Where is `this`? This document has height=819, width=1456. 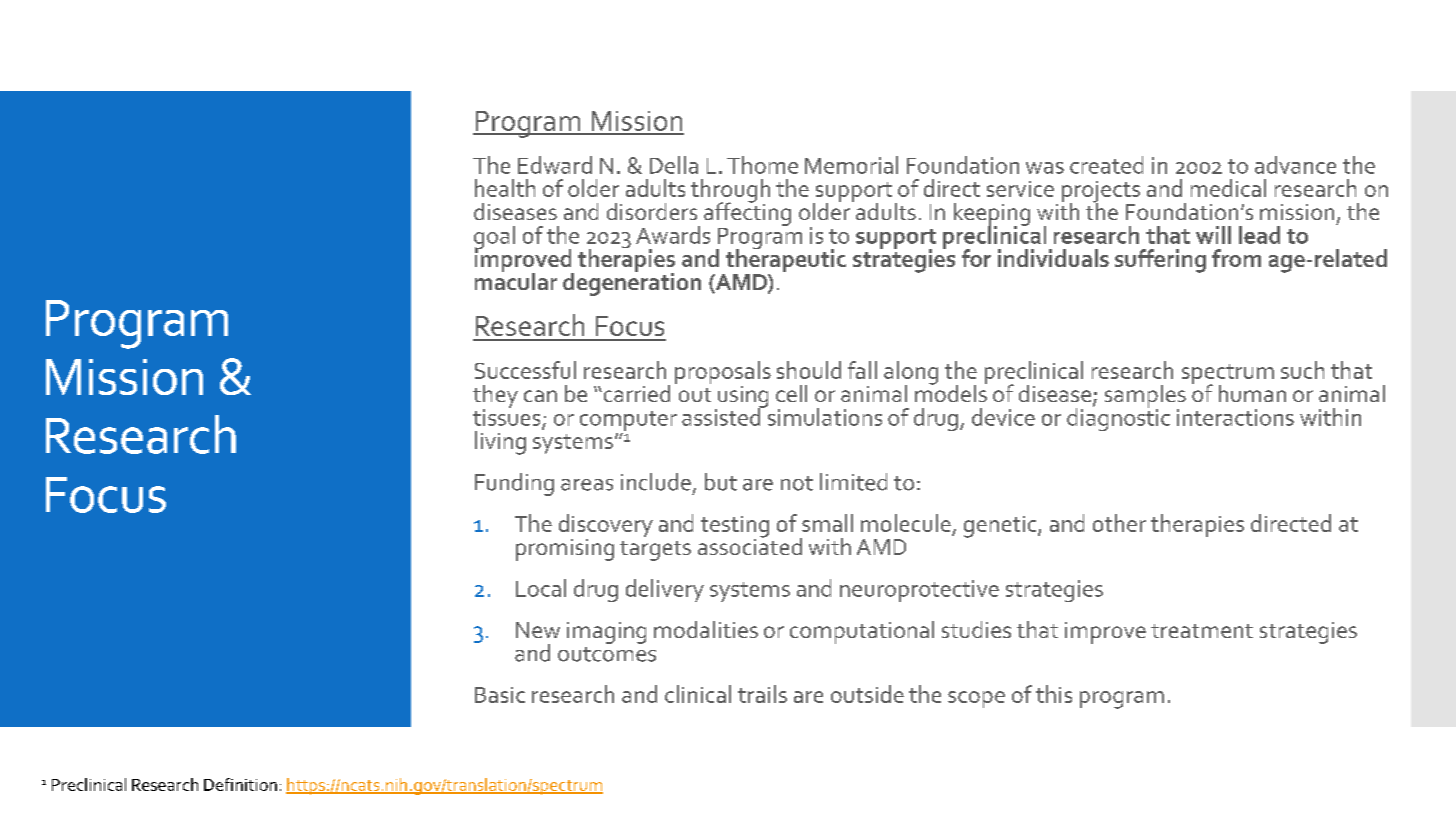 this is located at coordinates (1054, 694).
